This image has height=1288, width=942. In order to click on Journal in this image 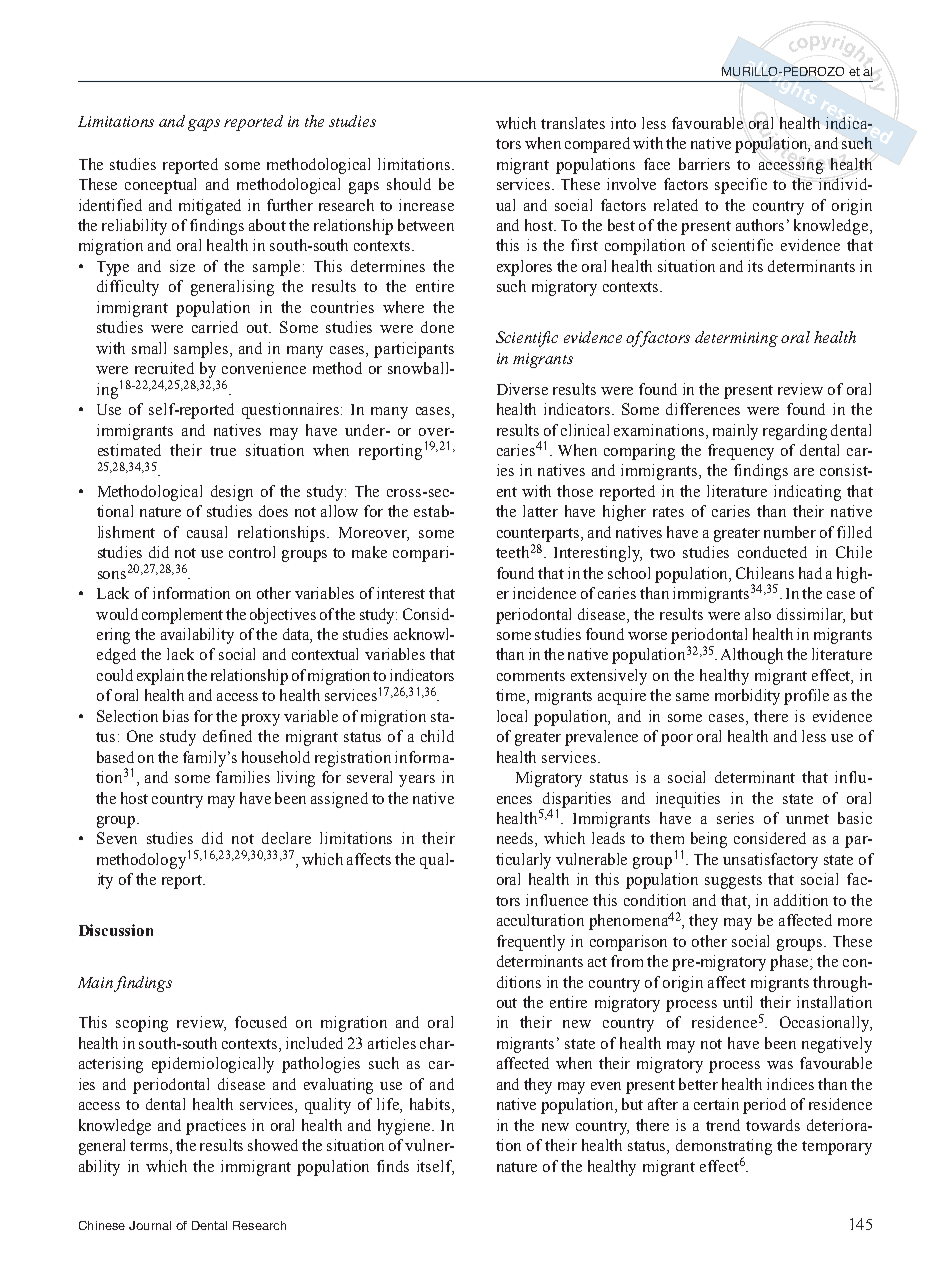, I will do `click(150, 1225)`.
